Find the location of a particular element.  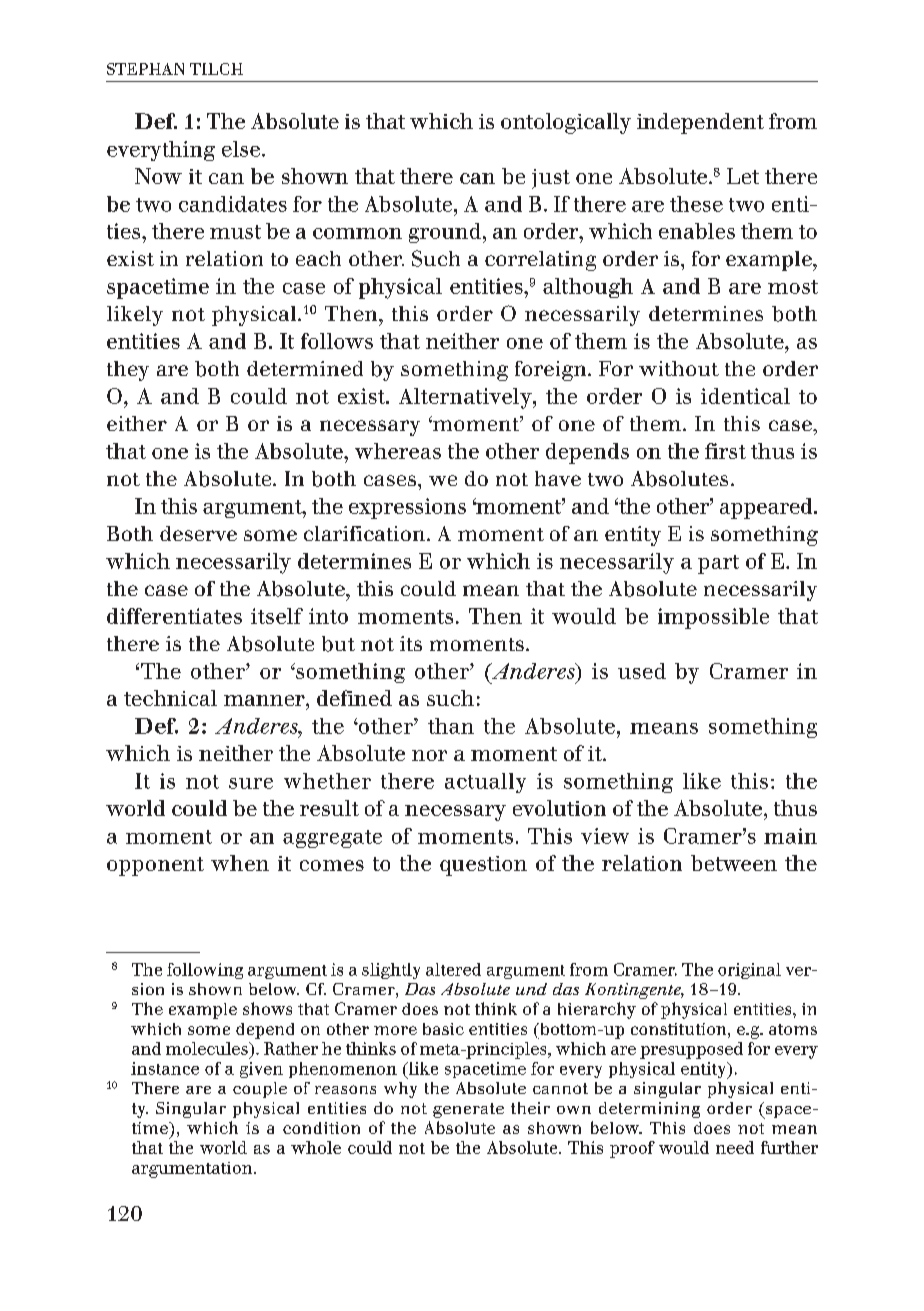

but is located at coordinates (338, 644).
